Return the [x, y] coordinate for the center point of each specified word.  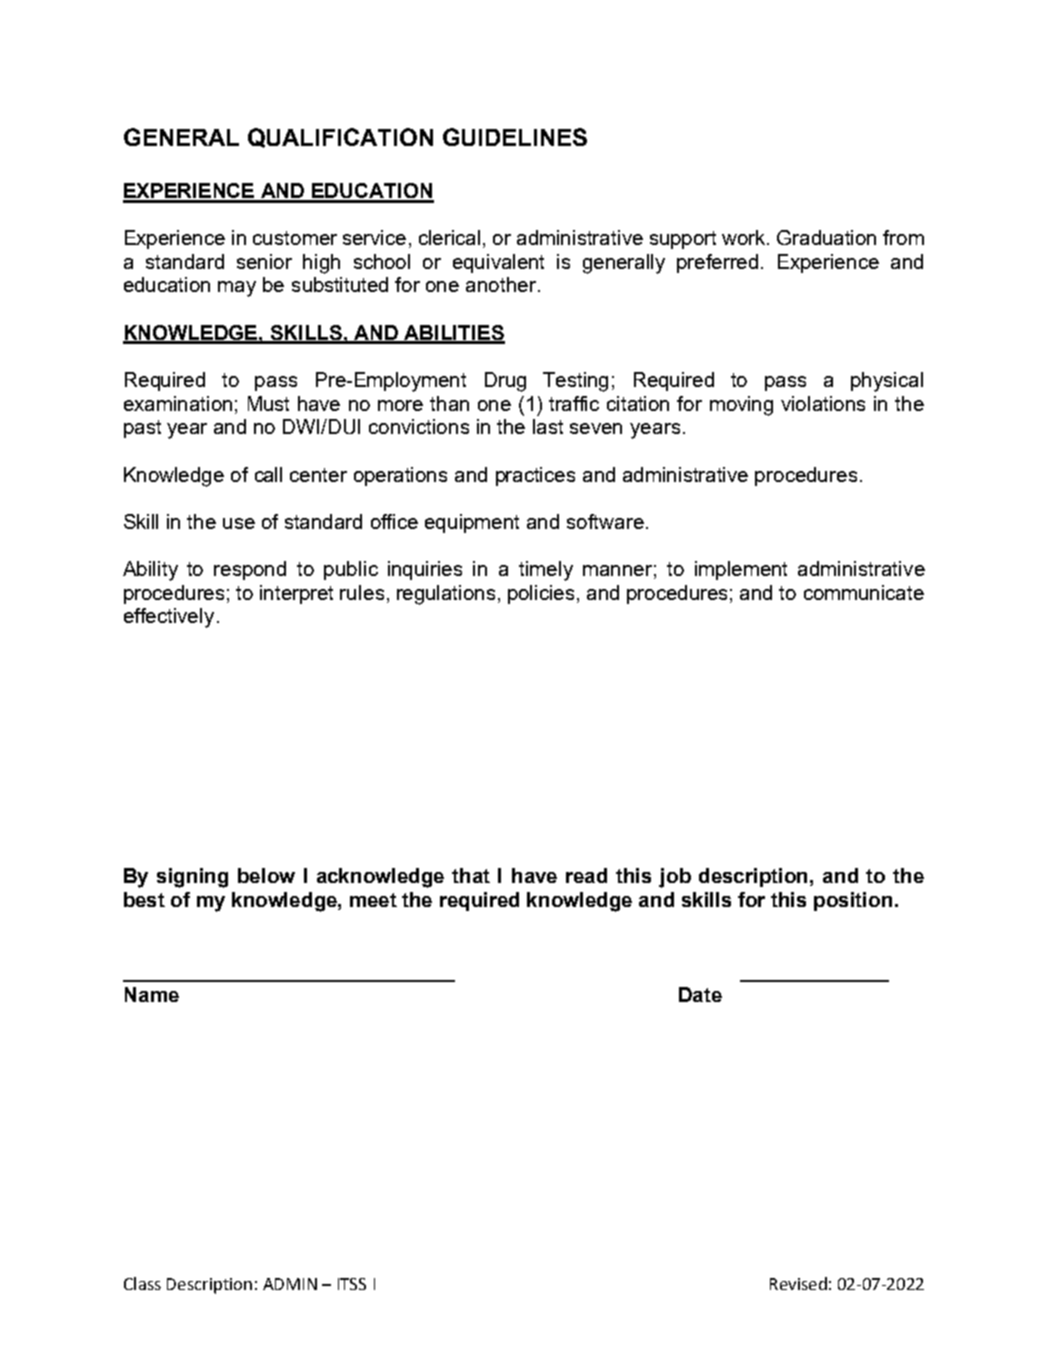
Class [142, 1283]
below [266, 875]
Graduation [826, 237]
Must [268, 403]
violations [823, 403]
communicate [864, 592]
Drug [505, 382]
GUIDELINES [515, 137]
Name [152, 994]
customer [295, 238]
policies [543, 594]
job [675, 878]
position [853, 901]
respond [250, 570]
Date [700, 994]
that [471, 875]
